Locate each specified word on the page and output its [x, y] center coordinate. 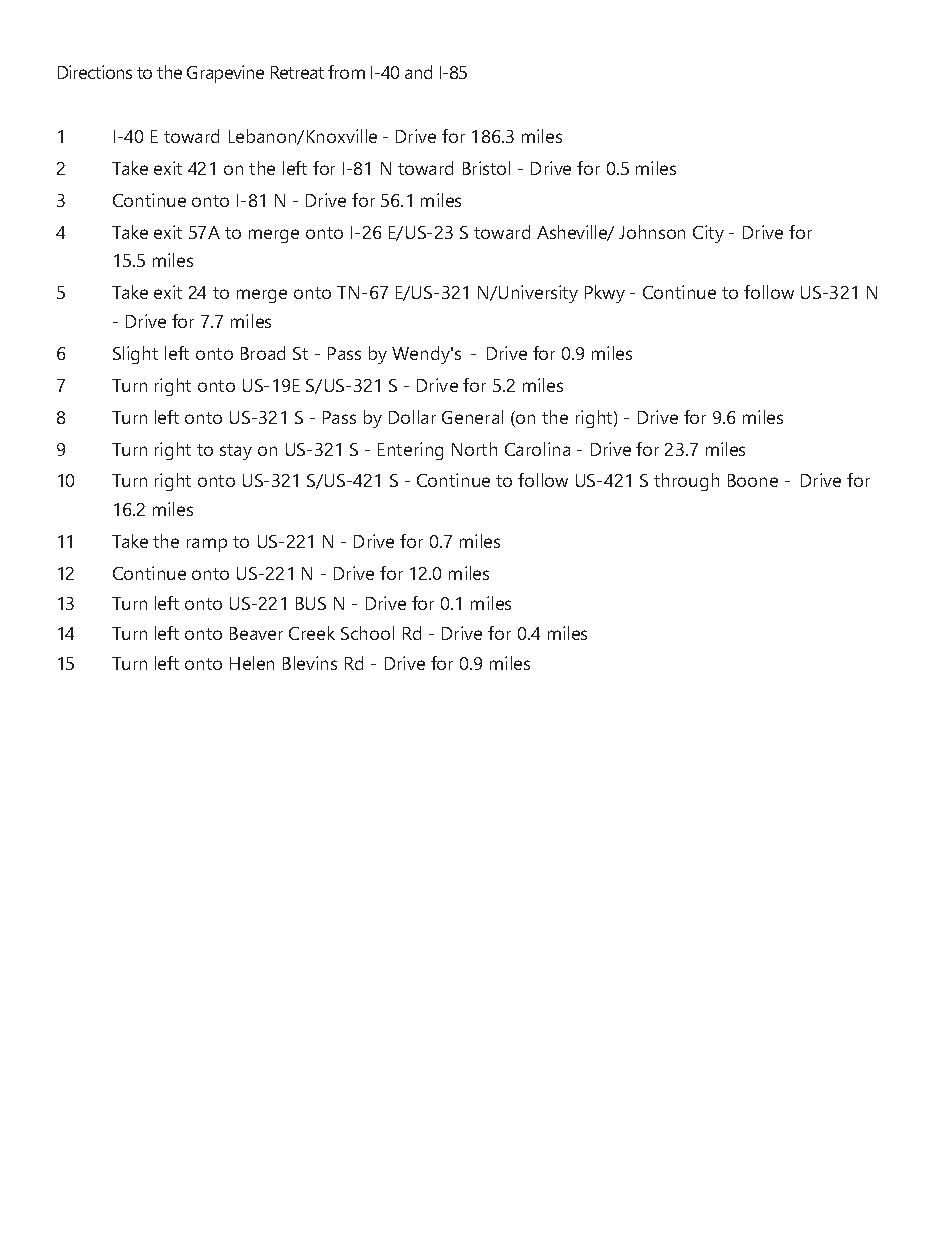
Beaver [256, 633]
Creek [312, 633]
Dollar [412, 417]
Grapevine [225, 74]
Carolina [537, 449]
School [367, 633]
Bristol [486, 168]
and [418, 72]
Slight [135, 355]
